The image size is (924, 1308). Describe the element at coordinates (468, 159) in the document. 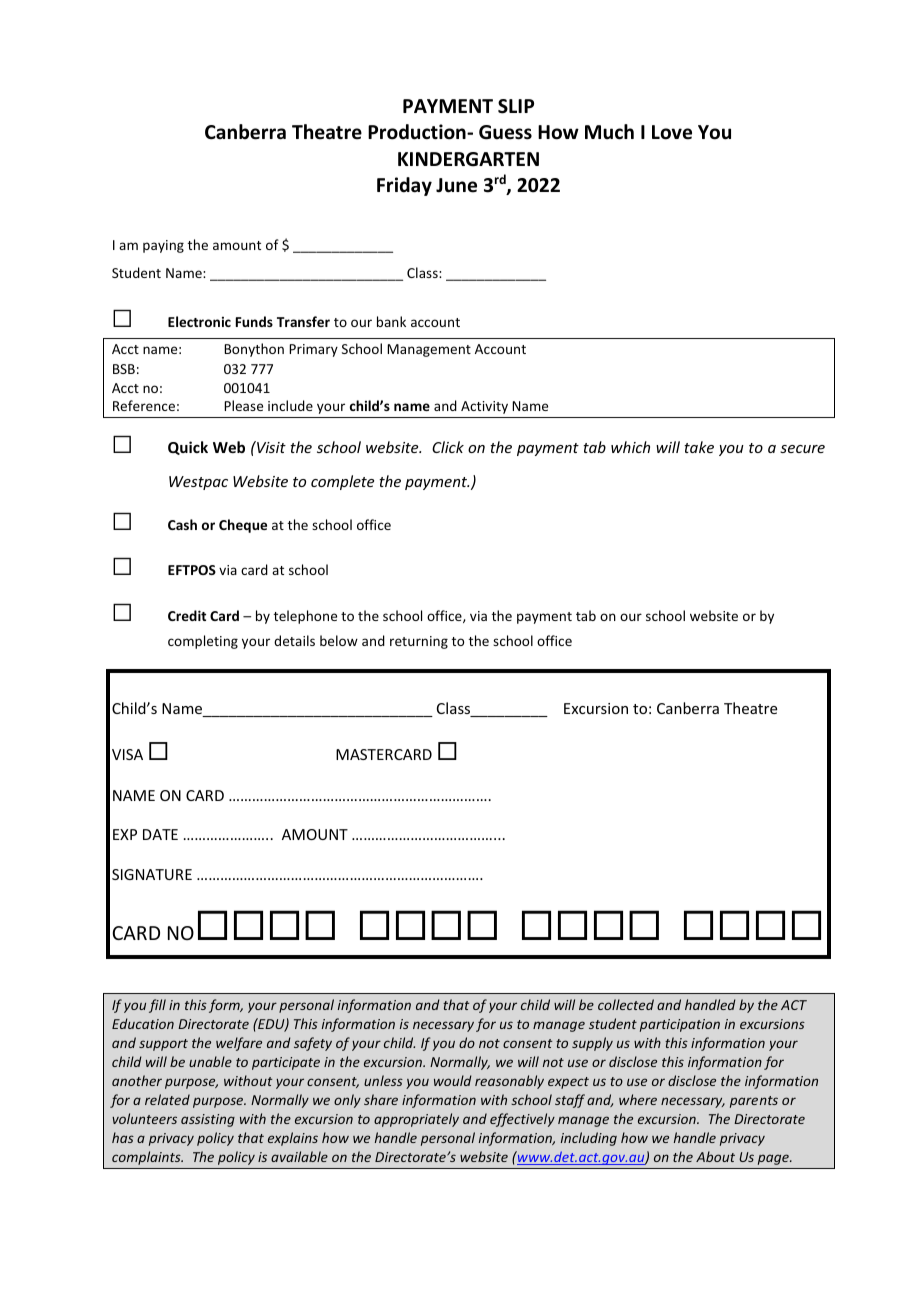

I see `KINDERGARTEN` at that location.
